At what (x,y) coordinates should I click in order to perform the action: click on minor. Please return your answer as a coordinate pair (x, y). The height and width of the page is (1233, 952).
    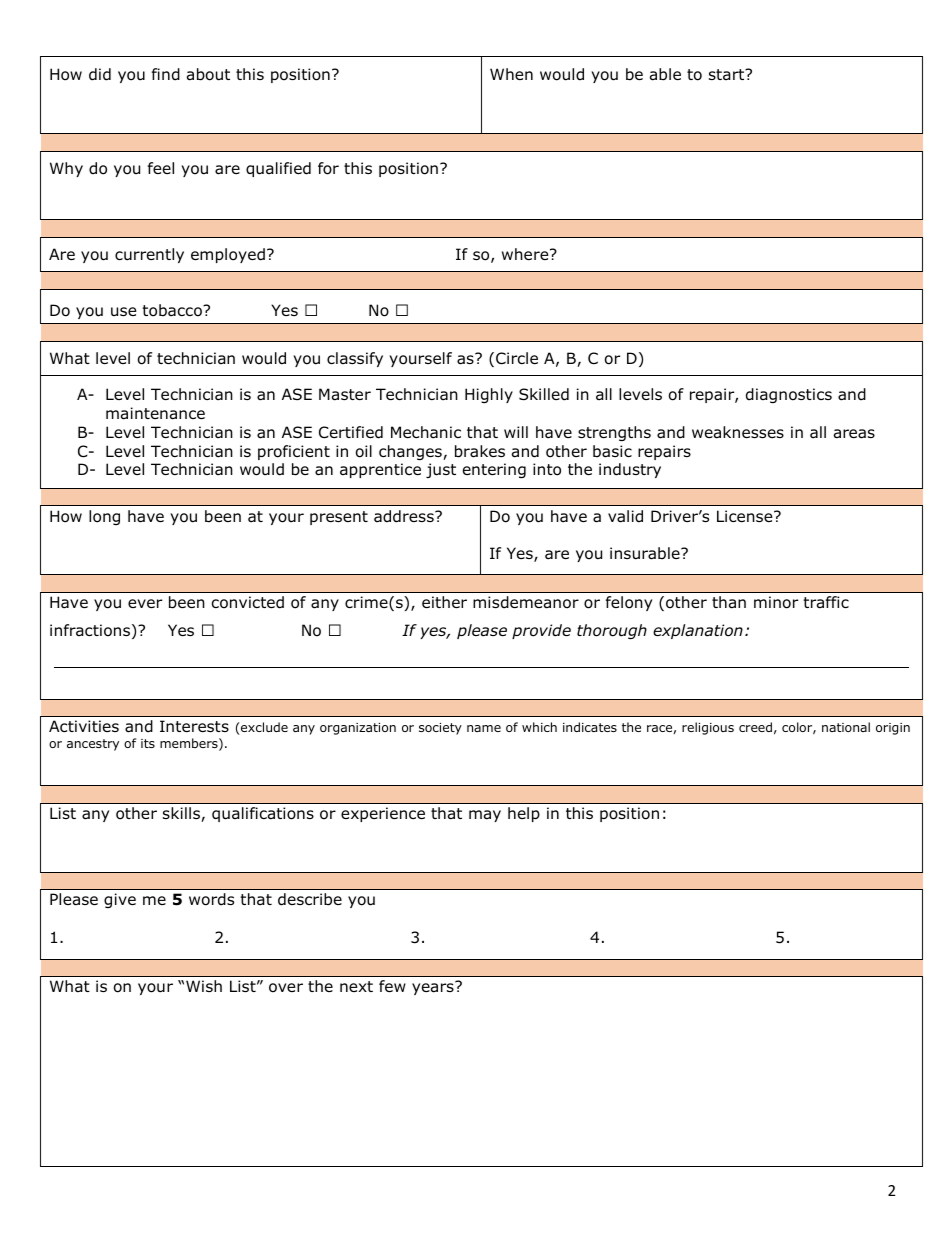
    Looking at the image, I should click on (776, 602).
